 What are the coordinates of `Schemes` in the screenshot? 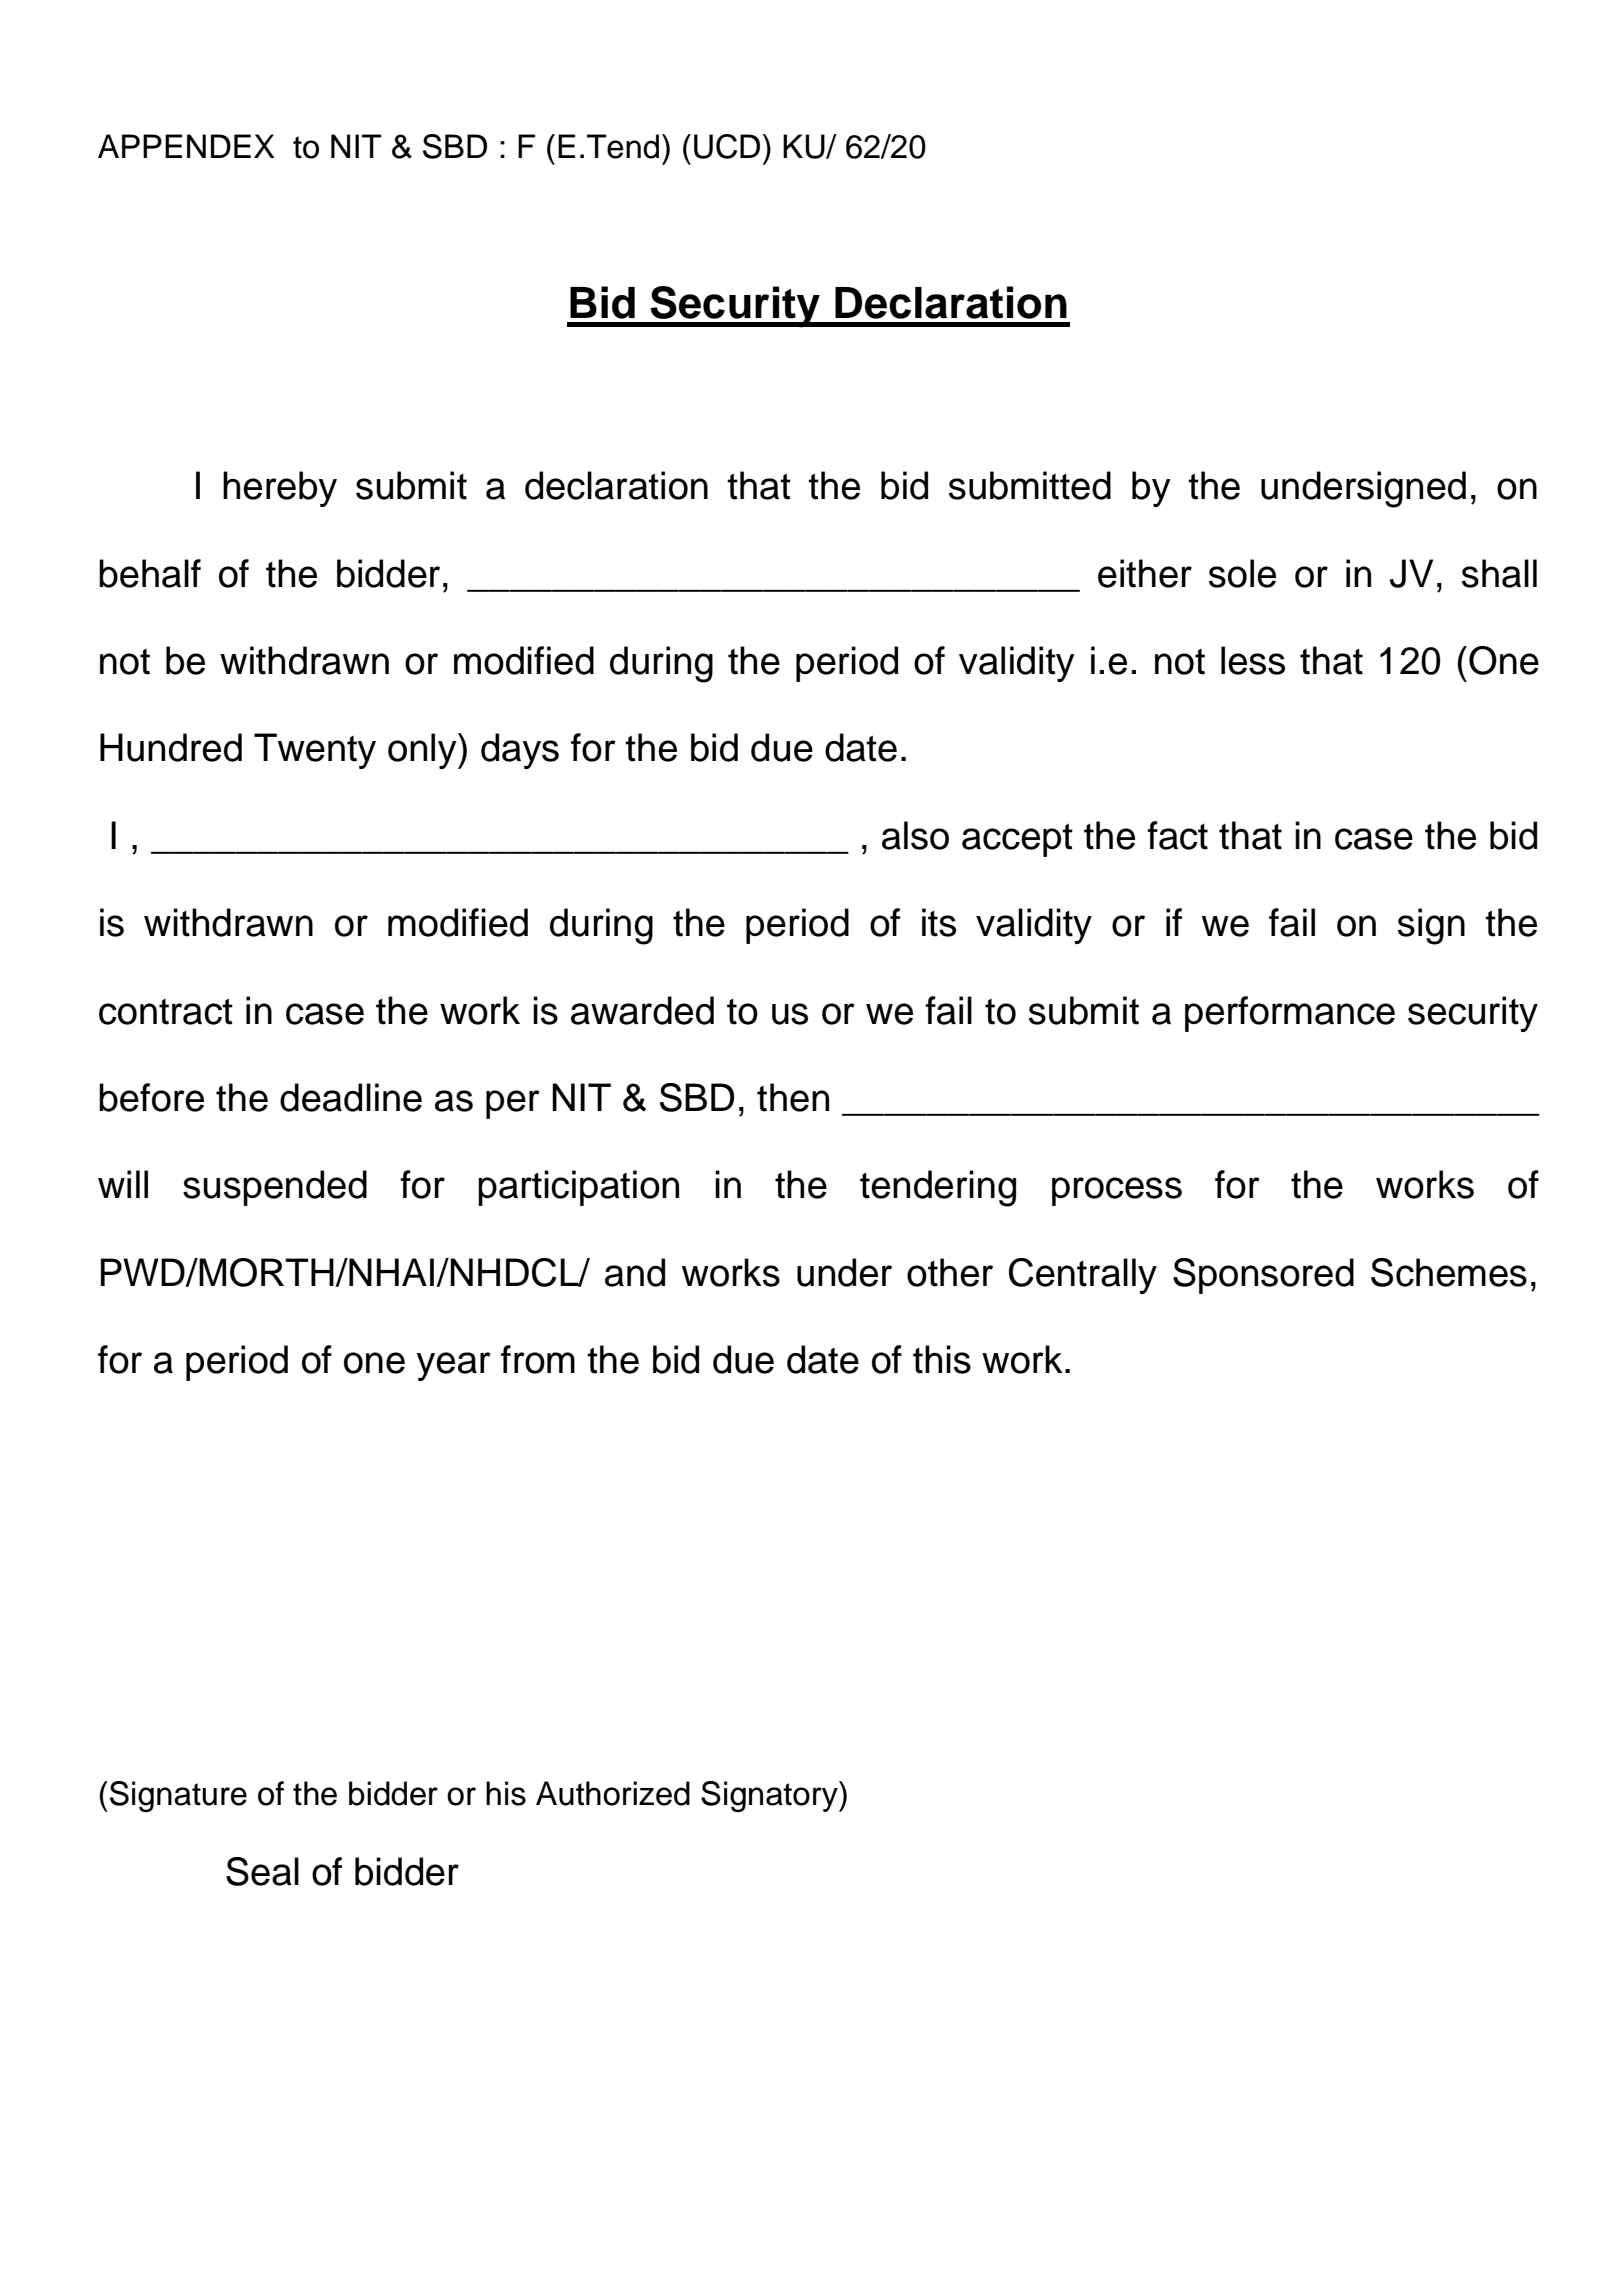 It's located at (1449, 1272).
